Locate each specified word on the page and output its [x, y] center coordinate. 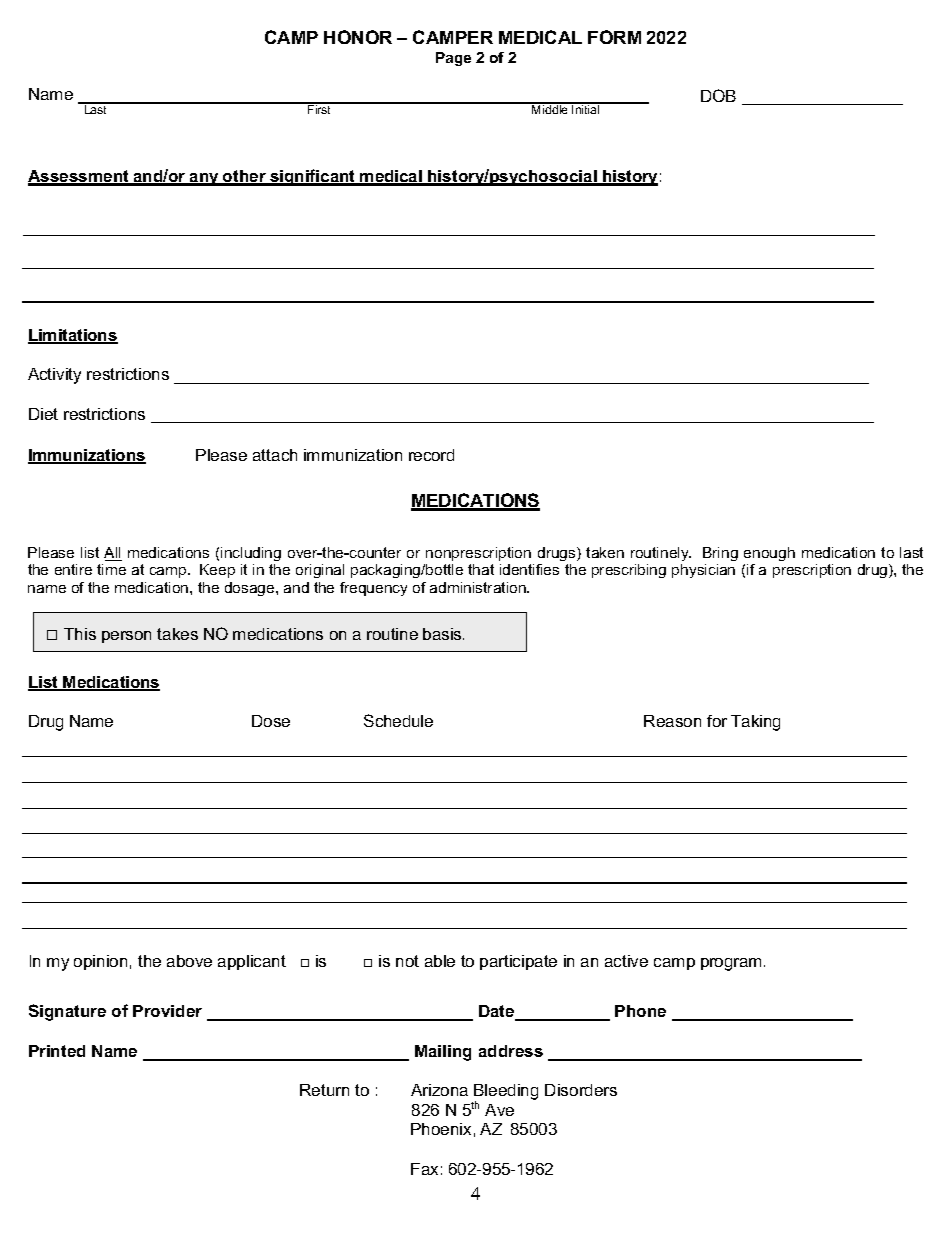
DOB [718, 95]
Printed [57, 1051]
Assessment [79, 177]
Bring [720, 554]
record [431, 455]
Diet [43, 414]
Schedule [398, 720]
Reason [672, 721]
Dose [271, 721]
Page [453, 59]
